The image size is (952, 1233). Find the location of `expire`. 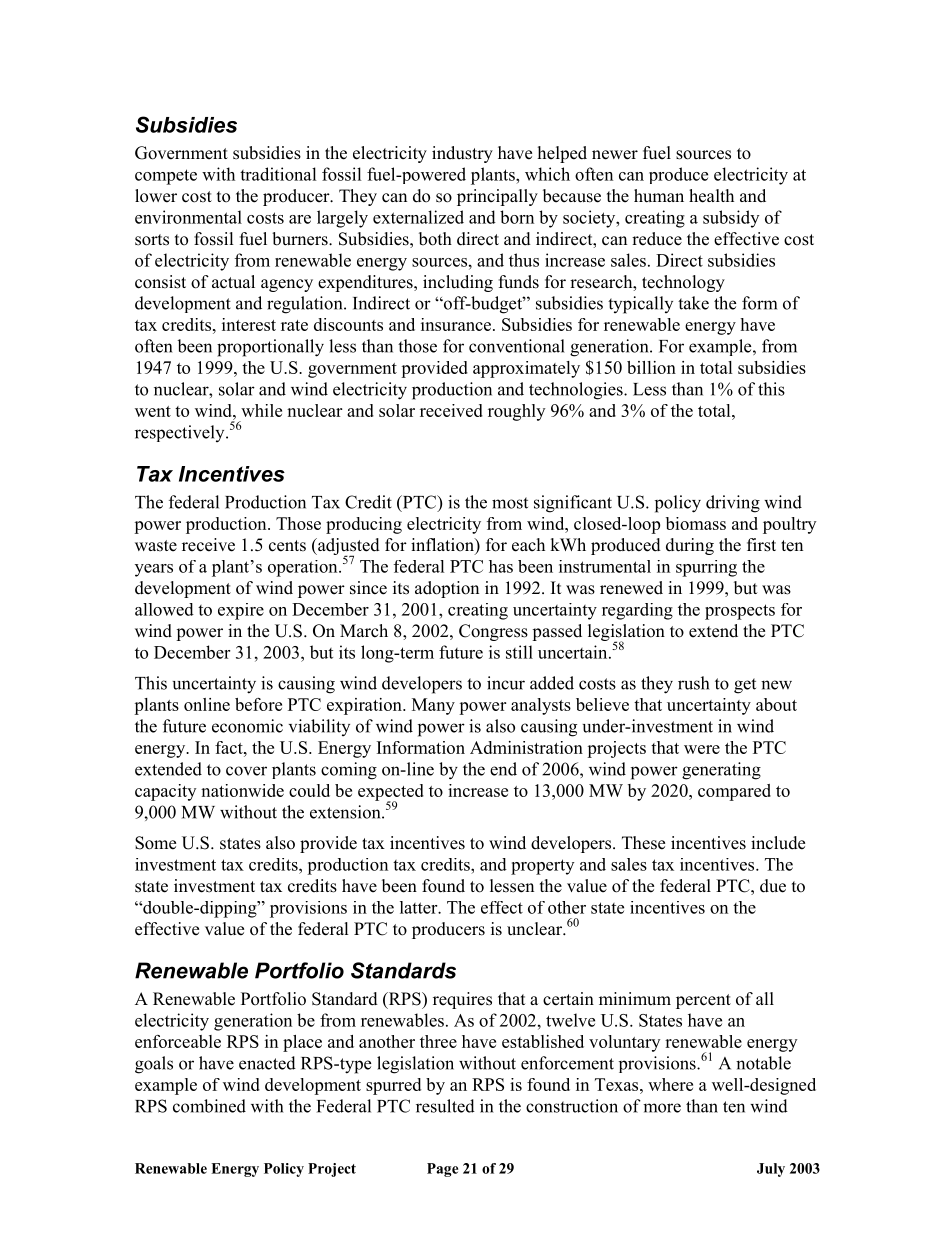

expire is located at coordinates (241, 611).
